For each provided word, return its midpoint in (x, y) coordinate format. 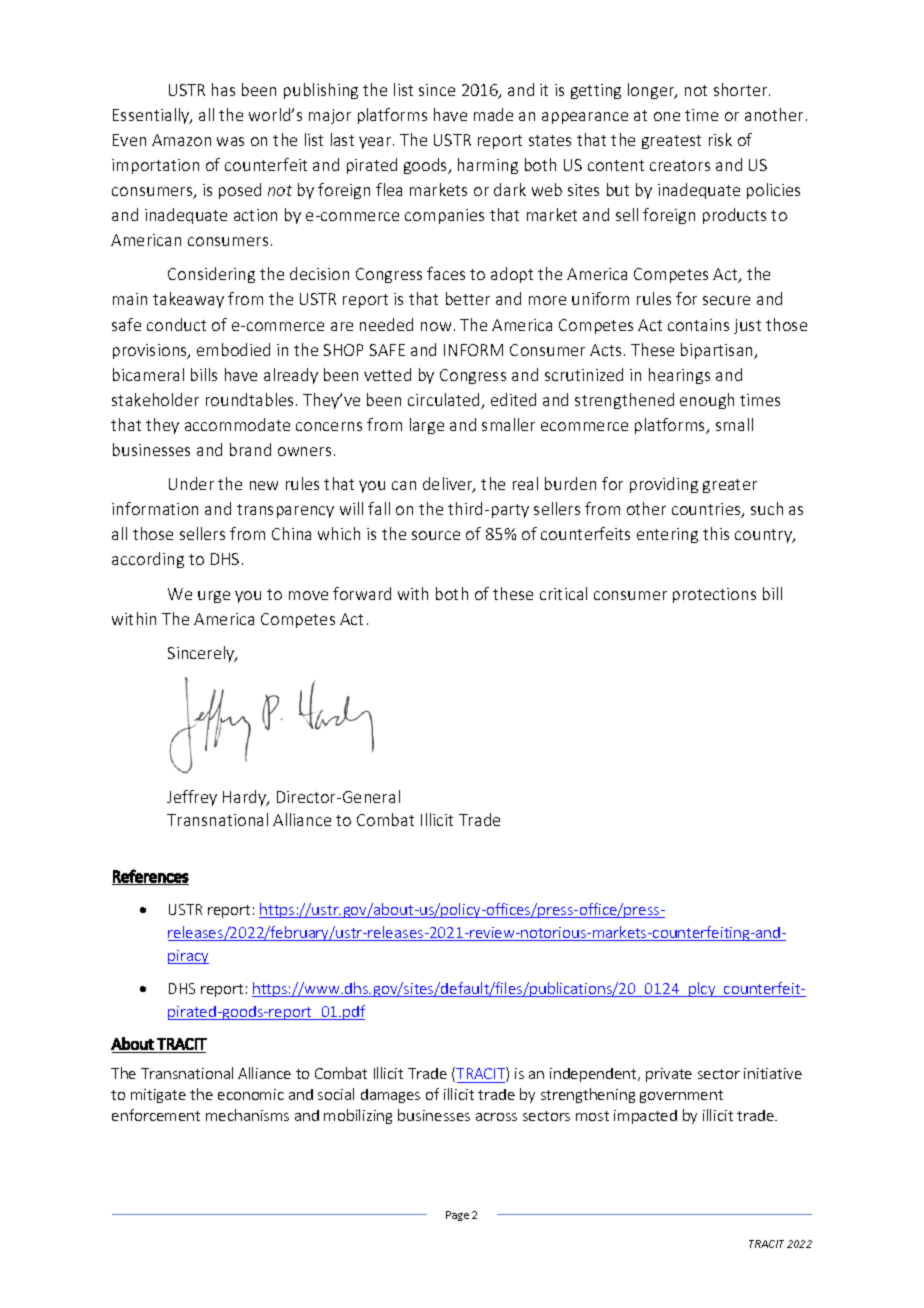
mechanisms (247, 1115)
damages (390, 1096)
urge (214, 597)
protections (714, 595)
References (150, 877)
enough (707, 401)
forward (362, 593)
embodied (233, 349)
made (493, 114)
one (667, 116)
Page (457, 1216)
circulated (445, 401)
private (669, 1075)
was (230, 141)
